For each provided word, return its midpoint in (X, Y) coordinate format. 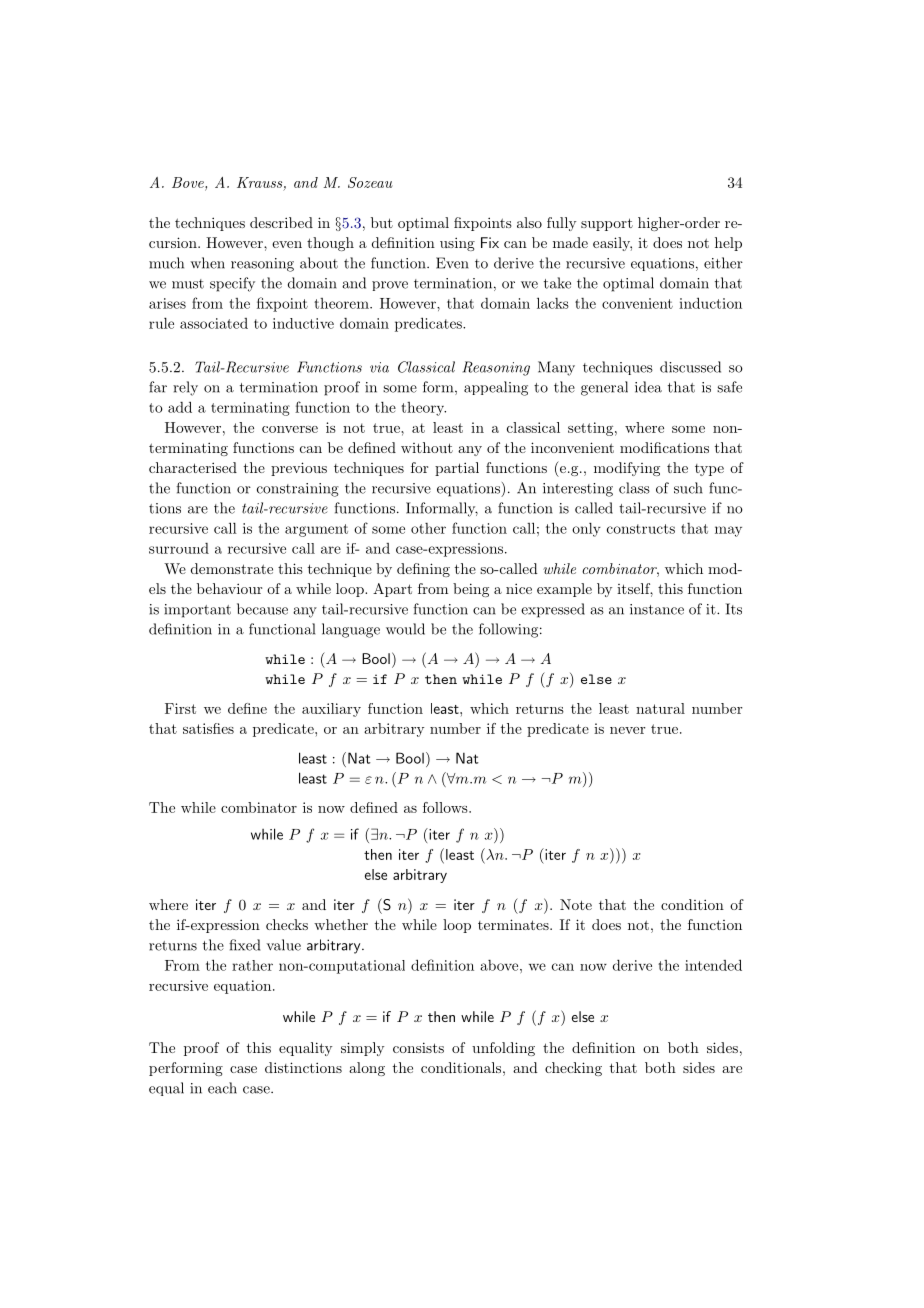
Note (576, 904)
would (405, 629)
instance (657, 609)
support (607, 224)
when (207, 263)
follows (446, 807)
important (197, 611)
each (222, 1088)
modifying (627, 469)
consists (418, 1047)
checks (287, 924)
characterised (193, 467)
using (457, 244)
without (427, 447)
